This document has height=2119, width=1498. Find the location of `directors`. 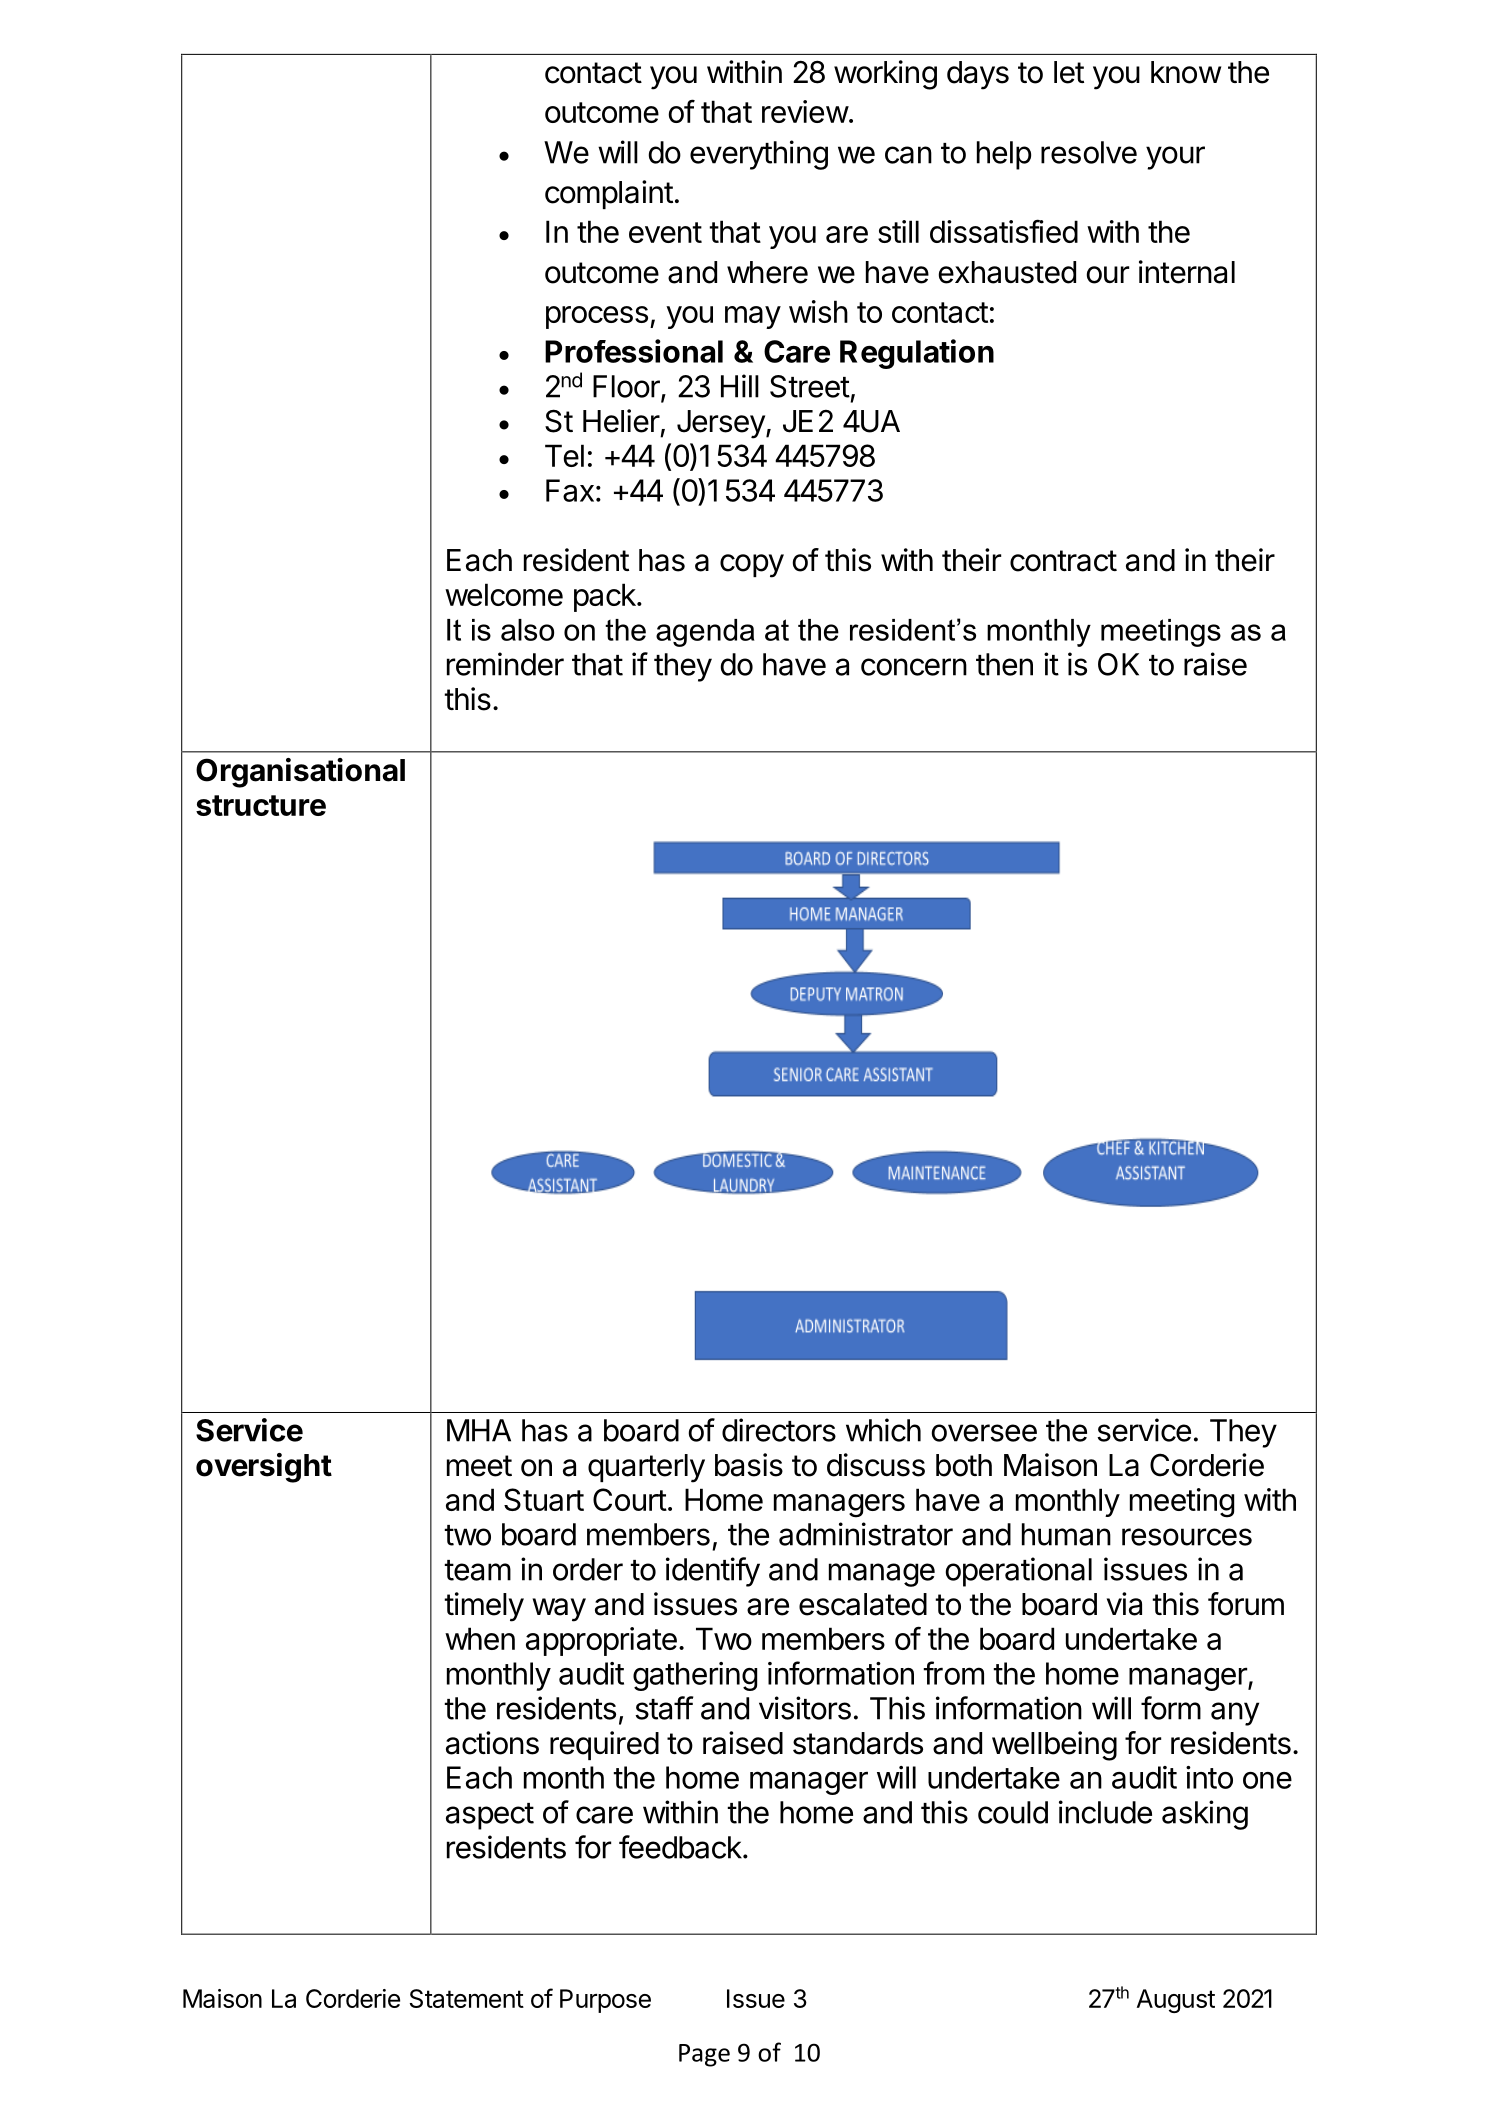

directors is located at coordinates (779, 1430).
